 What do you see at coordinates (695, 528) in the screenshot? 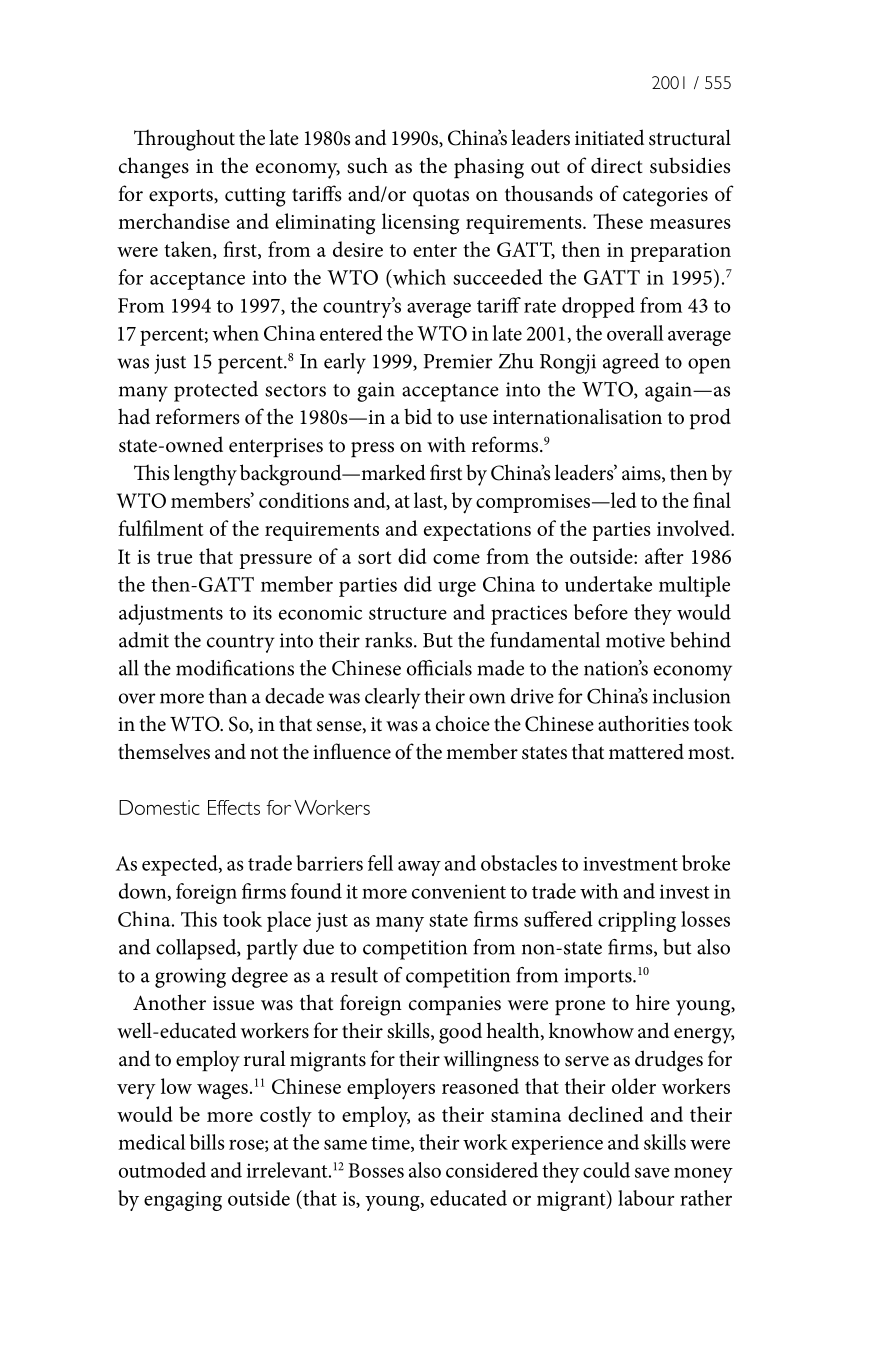
I see `involved` at bounding box center [695, 528].
